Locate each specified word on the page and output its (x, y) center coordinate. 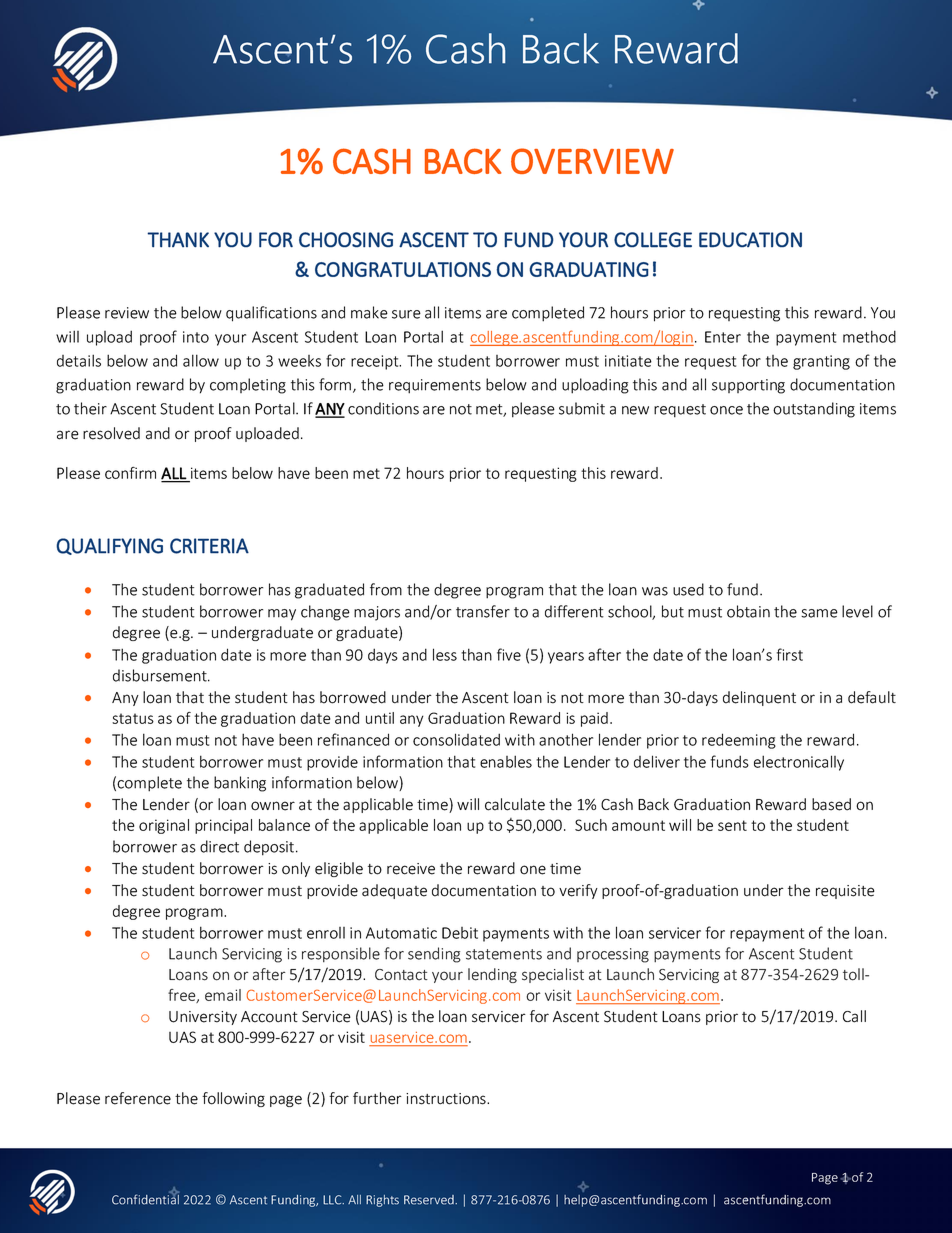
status (133, 718)
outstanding (814, 410)
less (445, 654)
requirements (435, 386)
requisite (845, 892)
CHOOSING (346, 240)
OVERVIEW (592, 161)
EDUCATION (750, 240)
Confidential (145, 1198)
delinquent (759, 698)
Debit (460, 933)
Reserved (430, 1200)
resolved (111, 433)
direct (219, 846)
